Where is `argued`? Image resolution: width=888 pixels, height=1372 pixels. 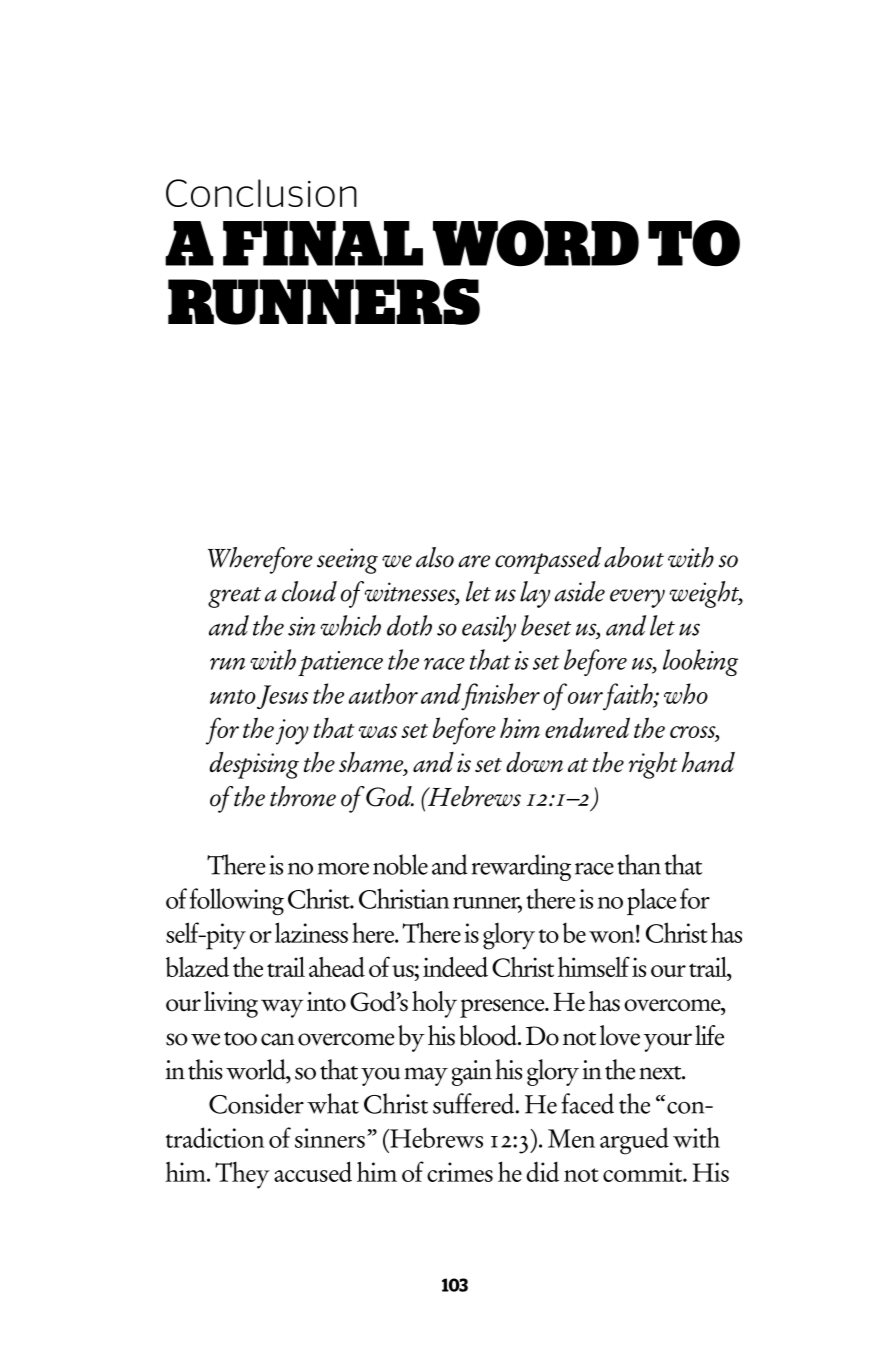 argued is located at coordinates (634, 1141).
